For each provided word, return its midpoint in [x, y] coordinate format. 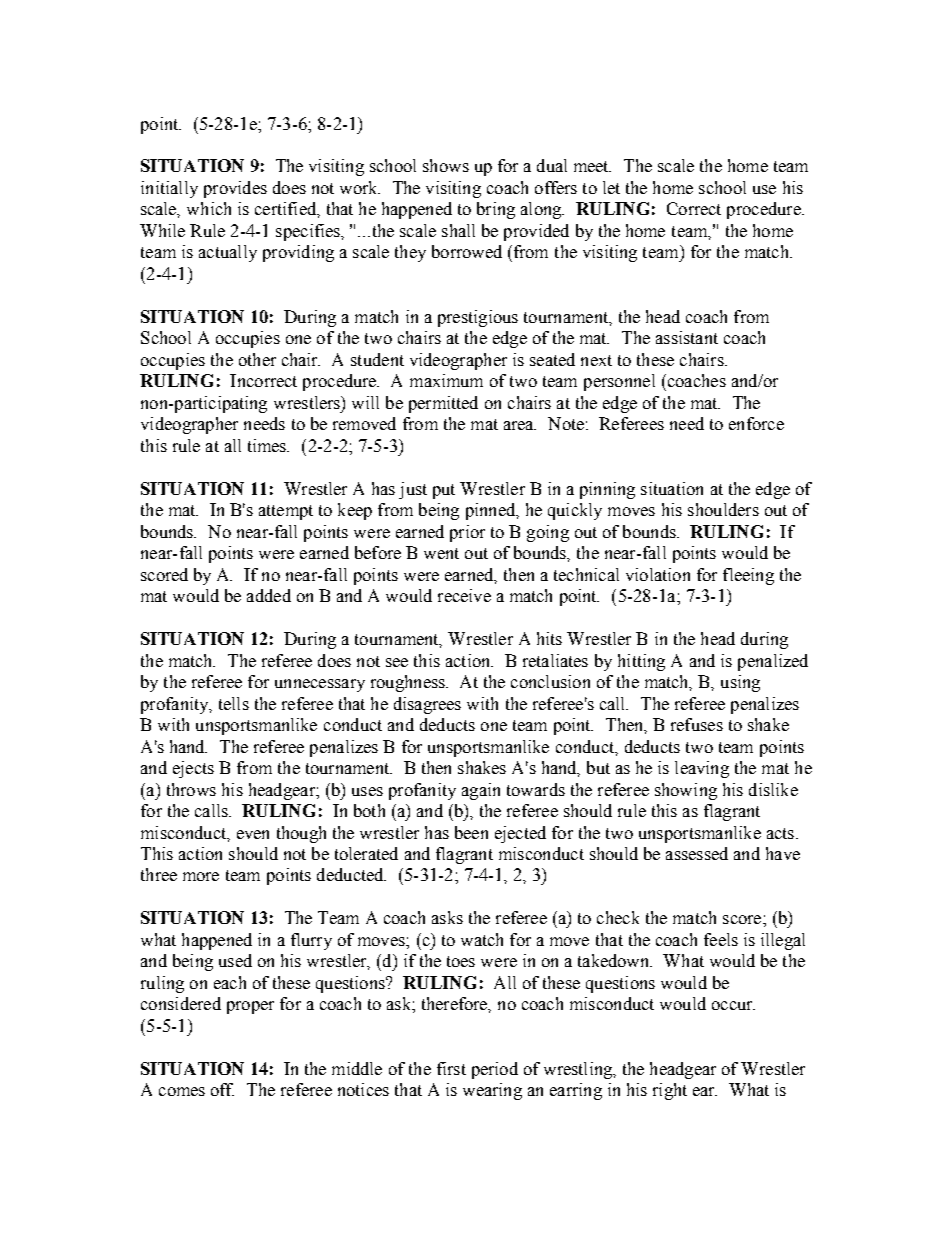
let [611, 187]
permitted [443, 404]
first [451, 1068]
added [269, 595]
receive [464, 595]
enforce [756, 423]
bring [496, 210]
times [268, 445]
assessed [697, 853]
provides [235, 189]
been [471, 832]
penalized [773, 662]
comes [182, 1091]
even [253, 834]
